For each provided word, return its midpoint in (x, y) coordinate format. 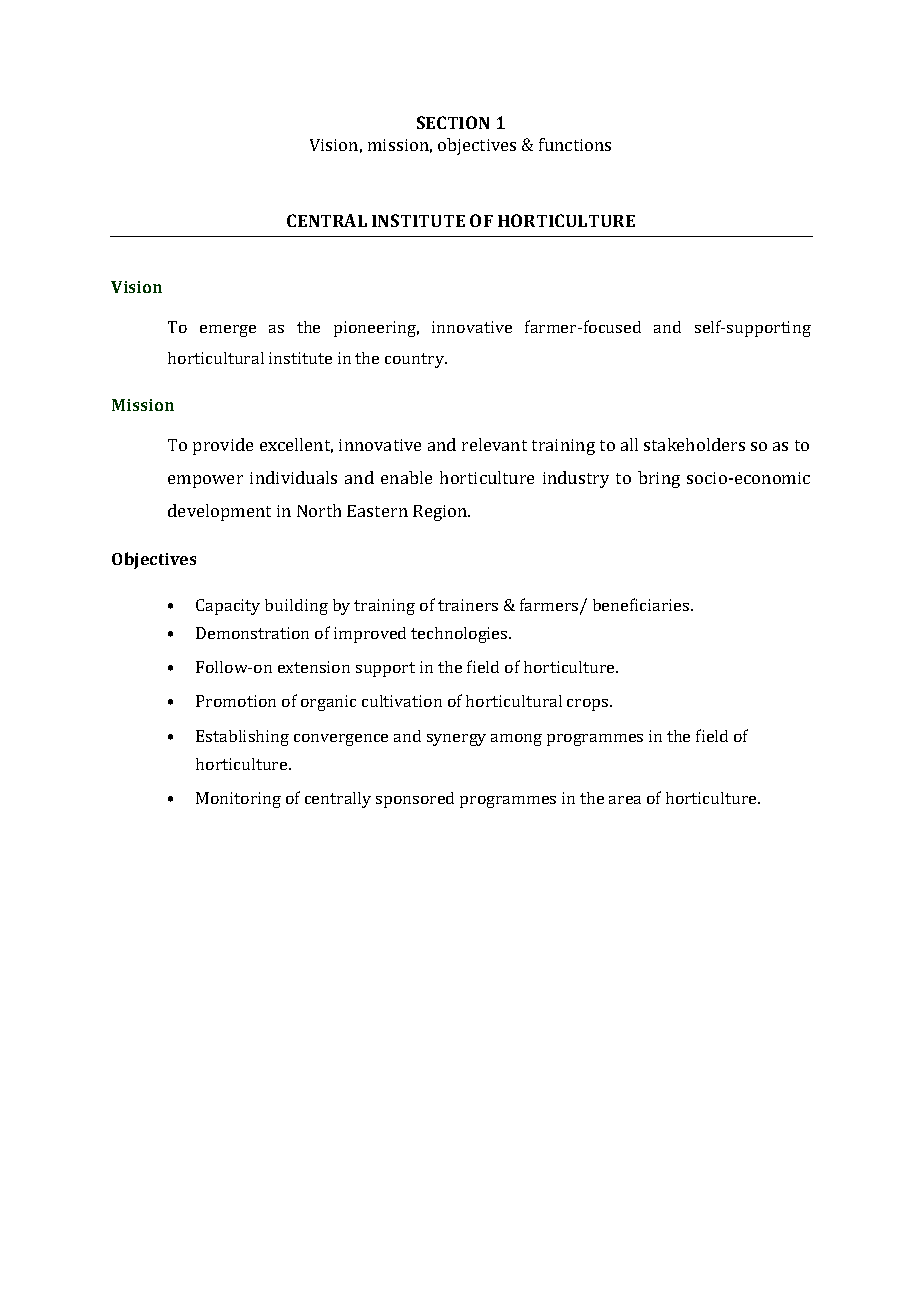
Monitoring (238, 800)
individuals (293, 477)
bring (659, 479)
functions (575, 144)
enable (406, 477)
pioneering (376, 329)
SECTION (453, 122)
